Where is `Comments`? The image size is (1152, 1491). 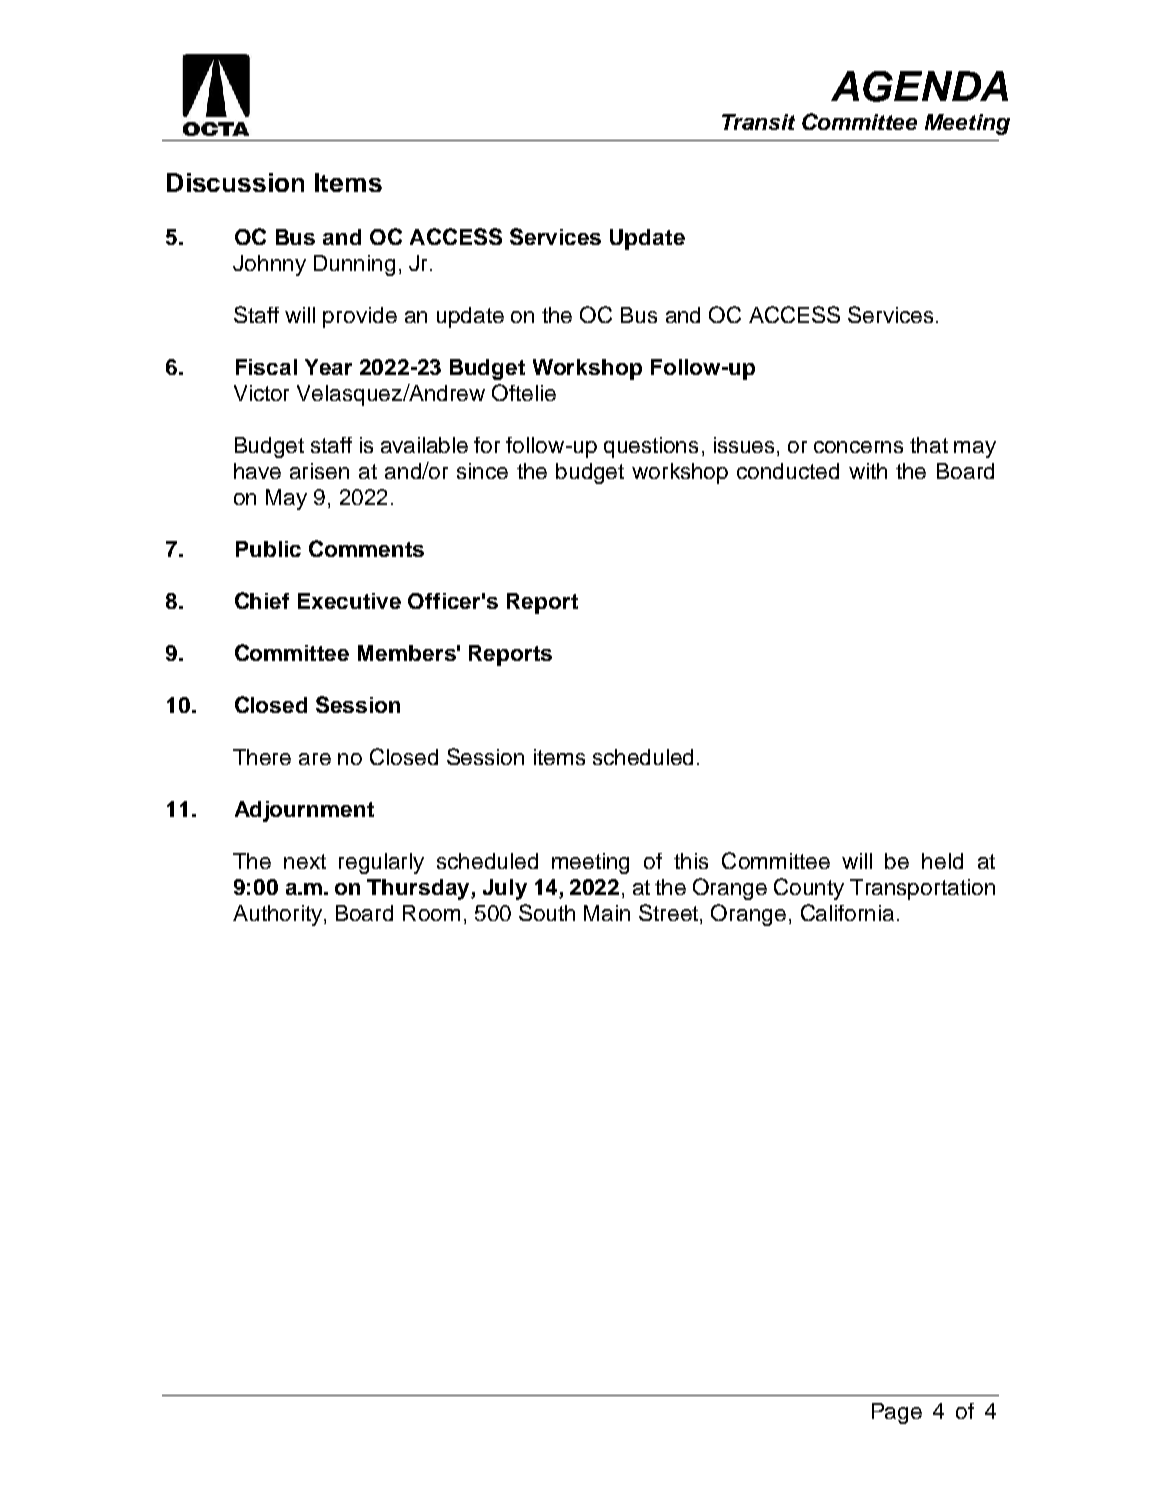 Comments is located at coordinates (366, 548).
